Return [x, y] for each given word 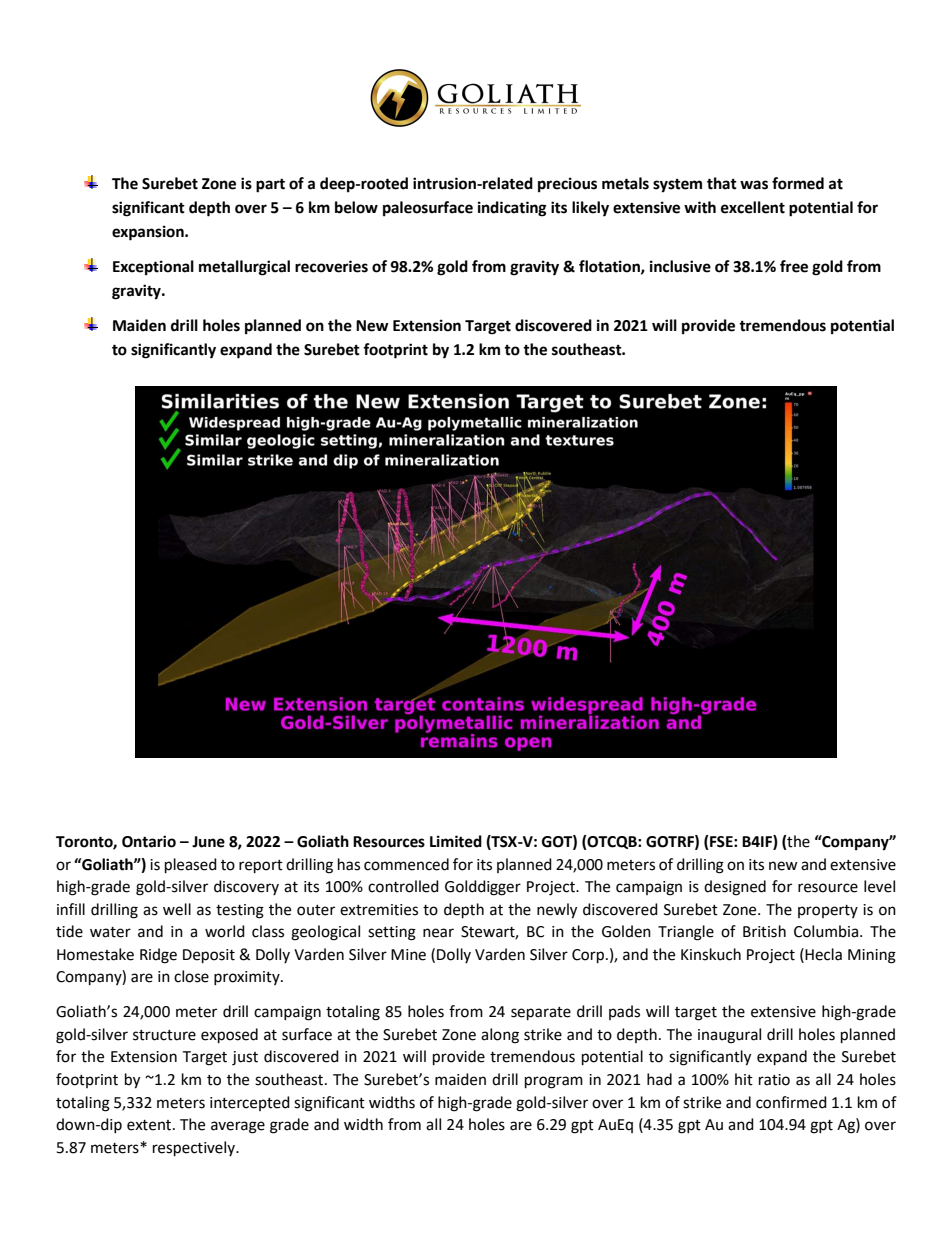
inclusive [680, 266]
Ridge [158, 956]
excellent [753, 207]
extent [150, 1125]
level [879, 886]
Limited [456, 841]
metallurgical [244, 268]
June [208, 842]
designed [735, 888]
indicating [512, 209]
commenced [406, 864]
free [794, 266]
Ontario [149, 841]
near [438, 933]
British [764, 931]
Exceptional [153, 268]
